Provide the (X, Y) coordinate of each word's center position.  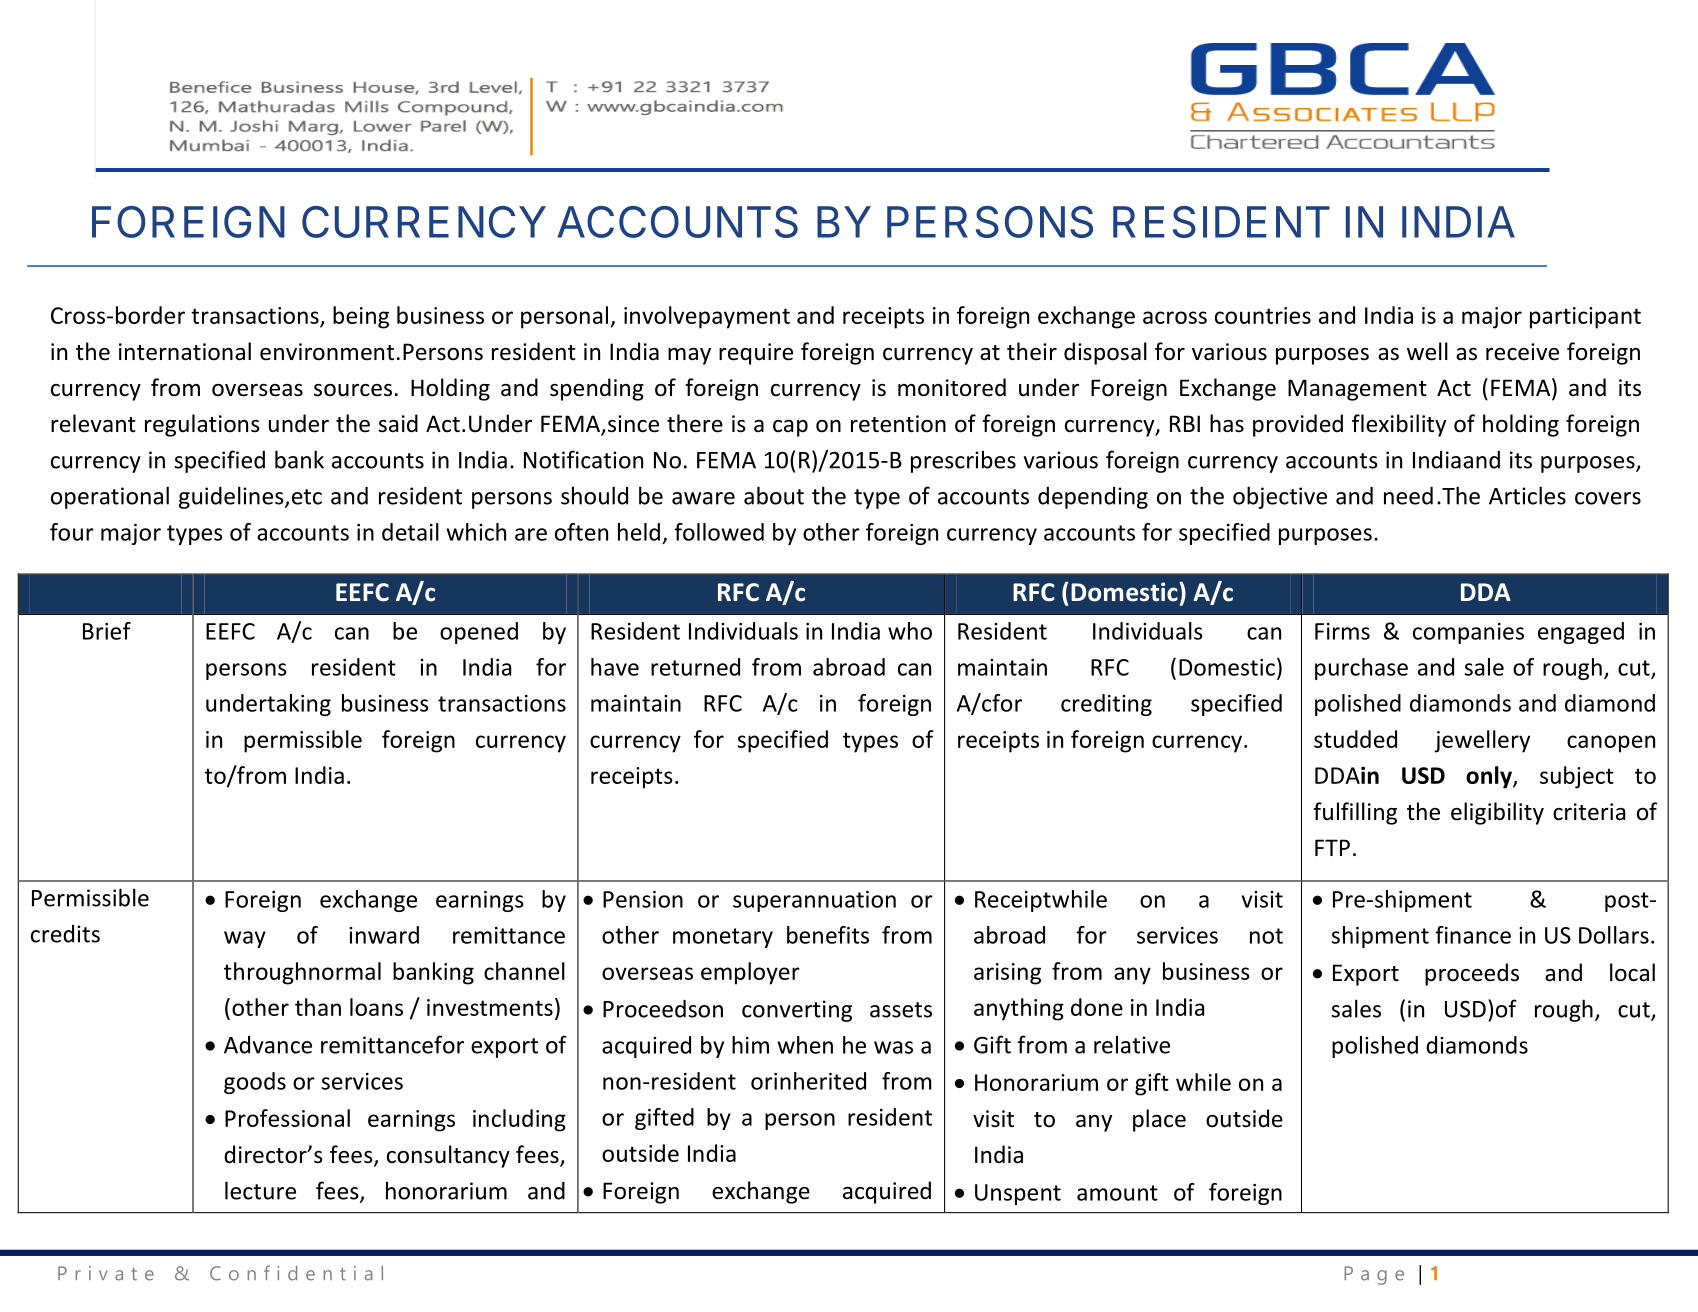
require (756, 354)
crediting (1106, 705)
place (1159, 1120)
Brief (107, 631)
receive (1522, 352)
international (185, 351)
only (1490, 777)
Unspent (1018, 1194)
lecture (260, 1190)
